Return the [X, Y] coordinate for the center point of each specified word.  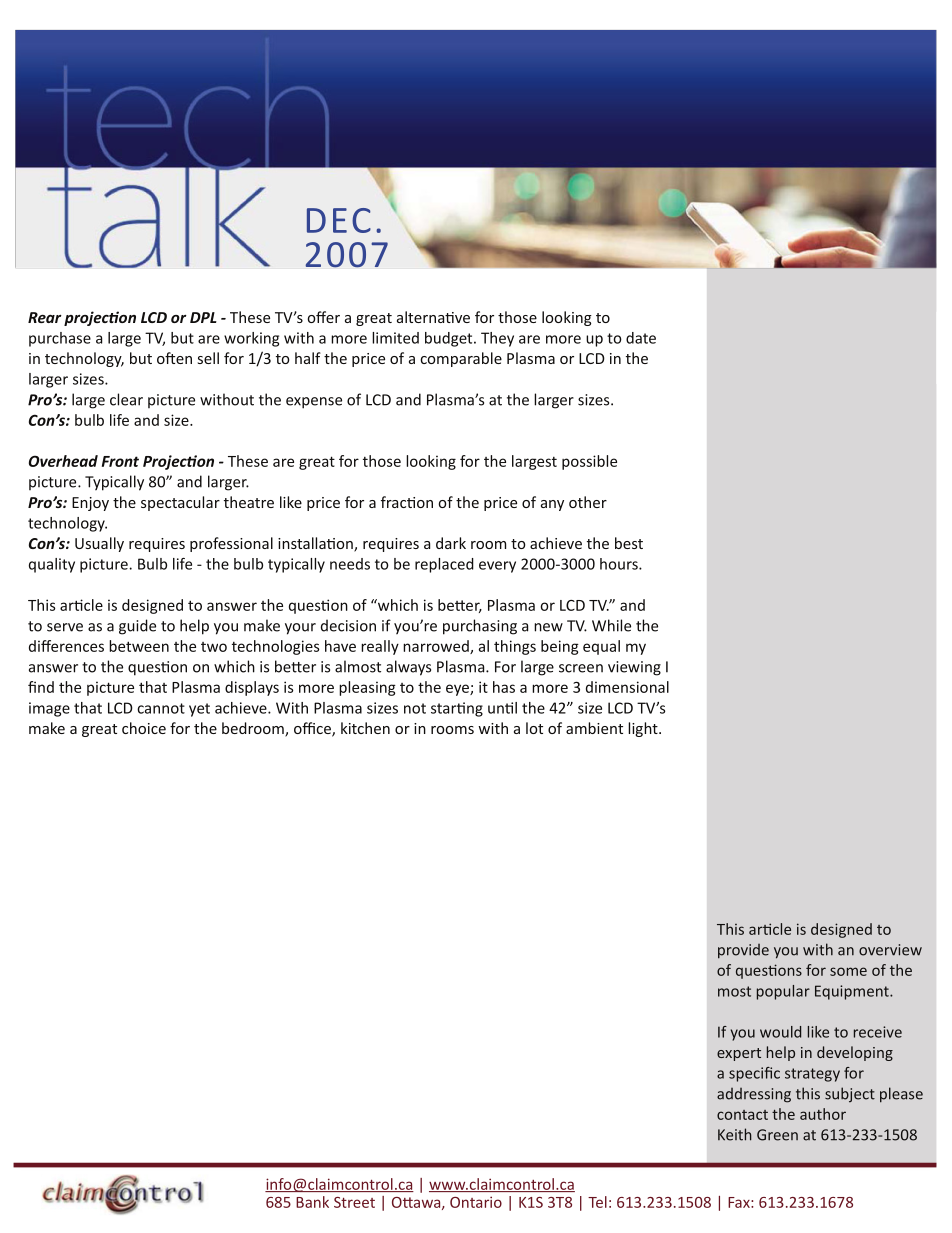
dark [451, 543]
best [629, 543]
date [641, 338]
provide [743, 951]
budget [450, 339]
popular [783, 992]
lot [534, 728]
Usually [99, 544]
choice [144, 728]
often [174, 358]
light [644, 729]
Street [354, 1202]
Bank [313, 1202]
